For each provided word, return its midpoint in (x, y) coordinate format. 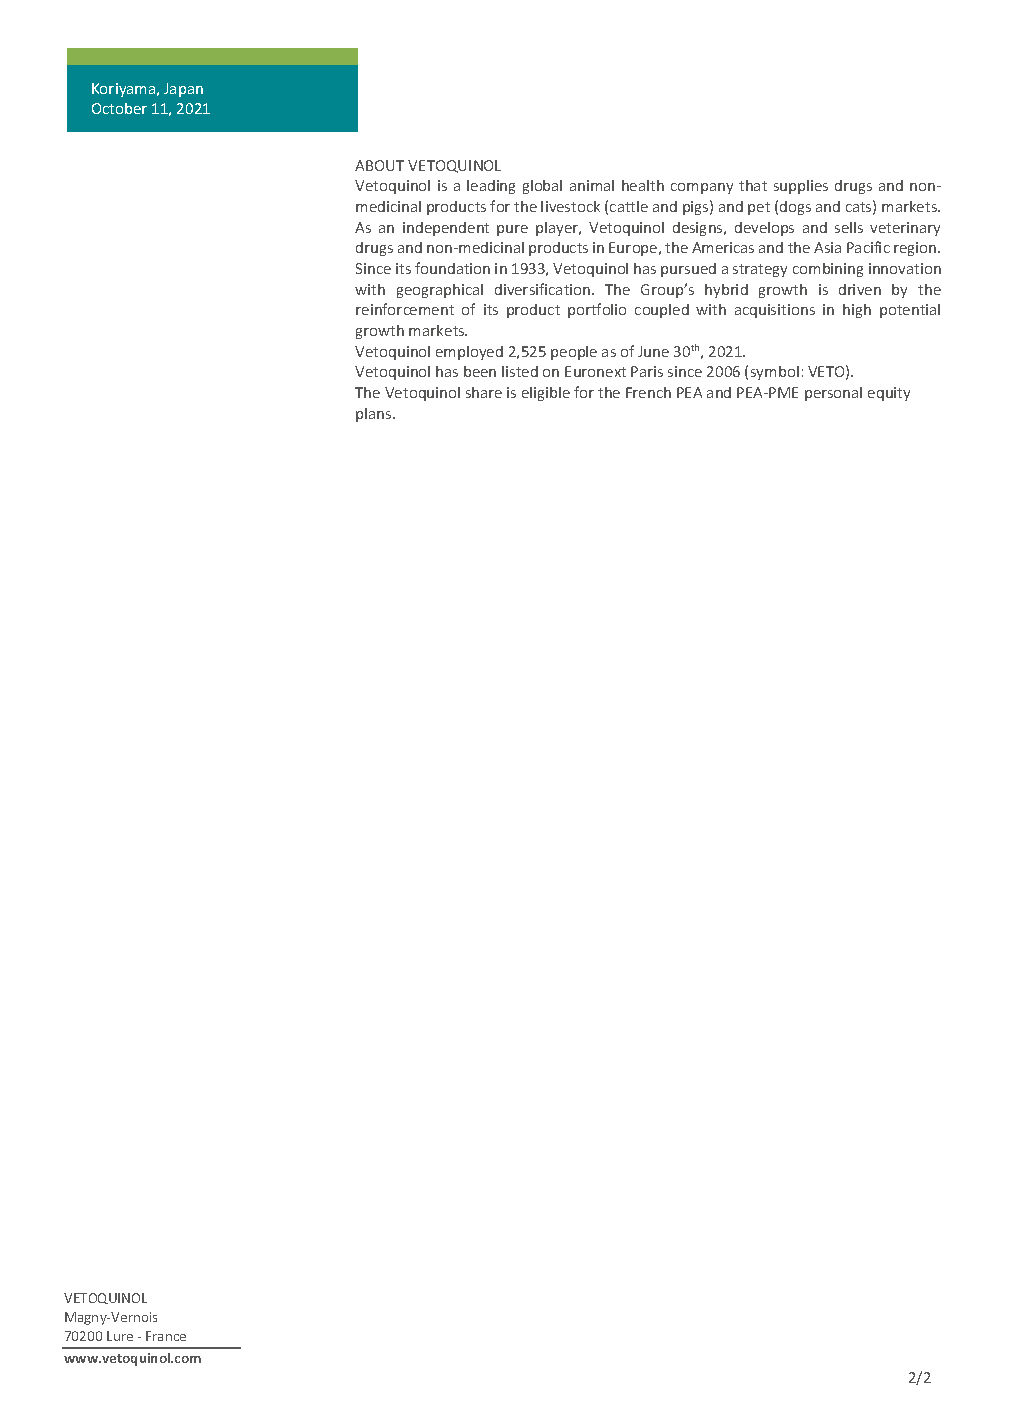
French (648, 392)
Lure (120, 1336)
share (484, 392)
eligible (546, 394)
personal (833, 394)
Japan (183, 90)
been (480, 371)
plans (375, 415)
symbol (775, 373)
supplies (801, 187)
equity (889, 394)
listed (520, 371)
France (166, 1336)
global (542, 187)
